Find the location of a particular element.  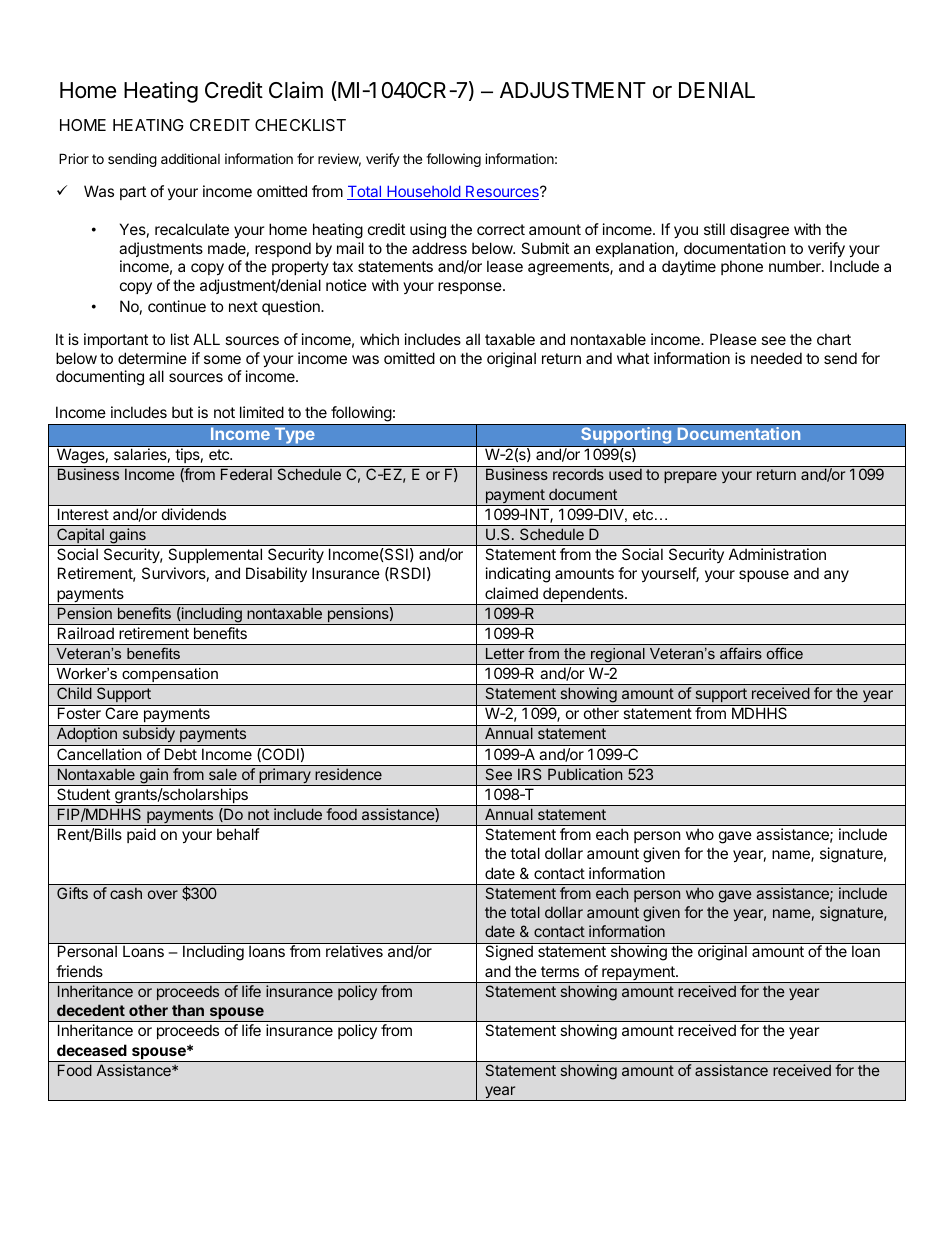

disagree is located at coordinates (759, 231).
